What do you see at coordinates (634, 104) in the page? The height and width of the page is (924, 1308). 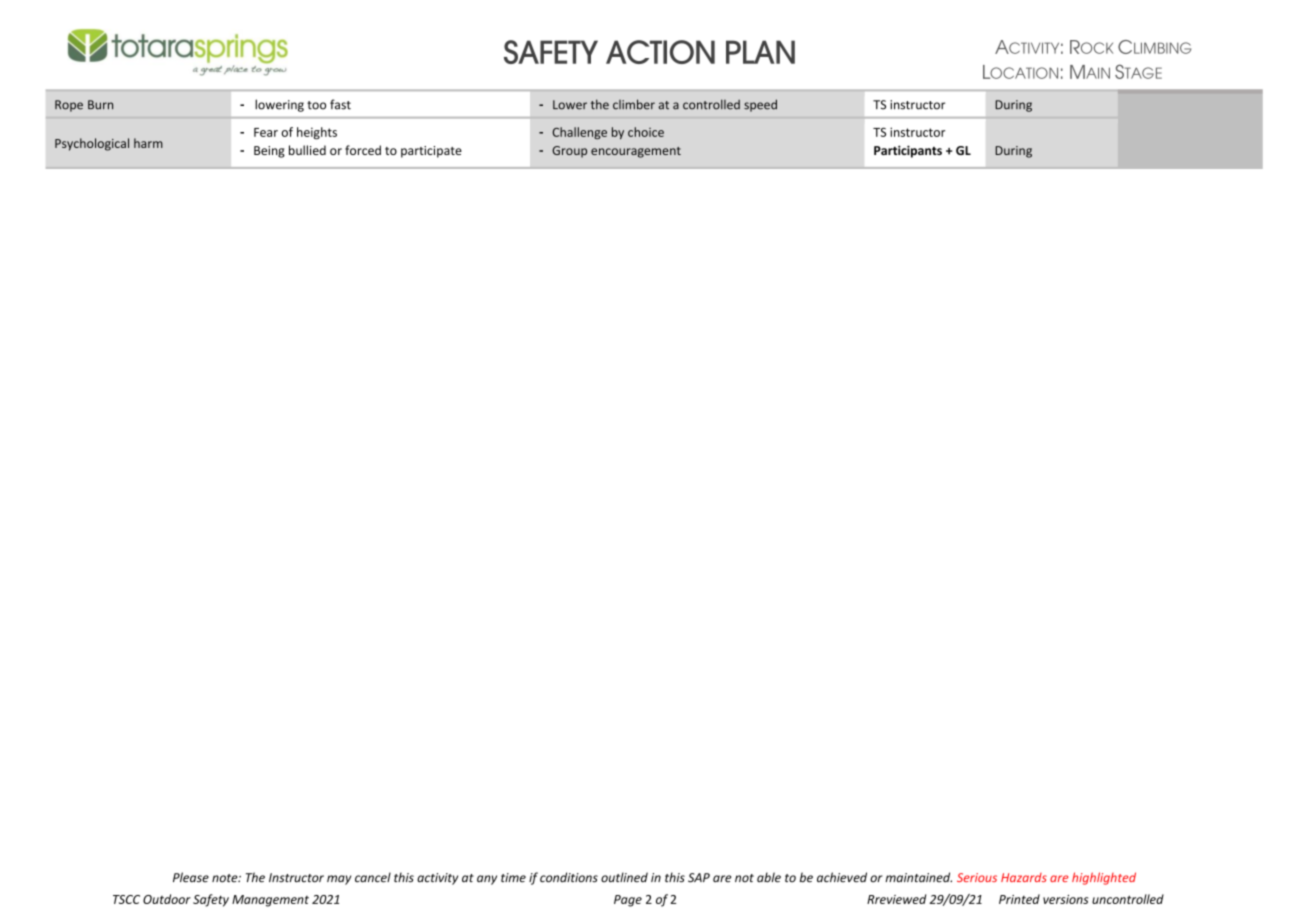 I see `climber` at bounding box center [634, 104].
